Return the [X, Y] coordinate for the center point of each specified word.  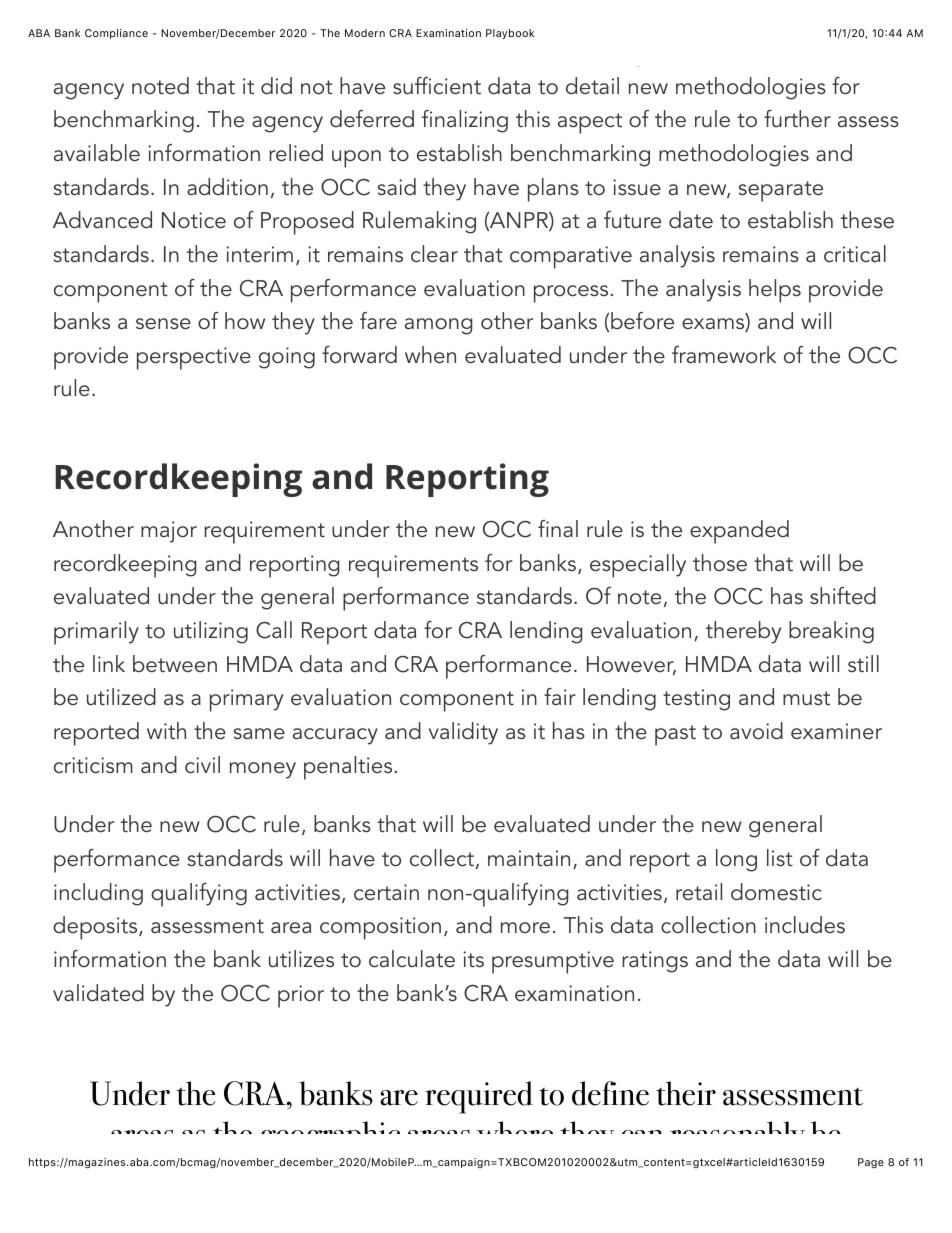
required [479, 1097]
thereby [743, 632]
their [686, 1093]
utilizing [211, 632]
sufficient [437, 86]
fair [560, 696]
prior [301, 996]
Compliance [116, 34]
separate [781, 191]
